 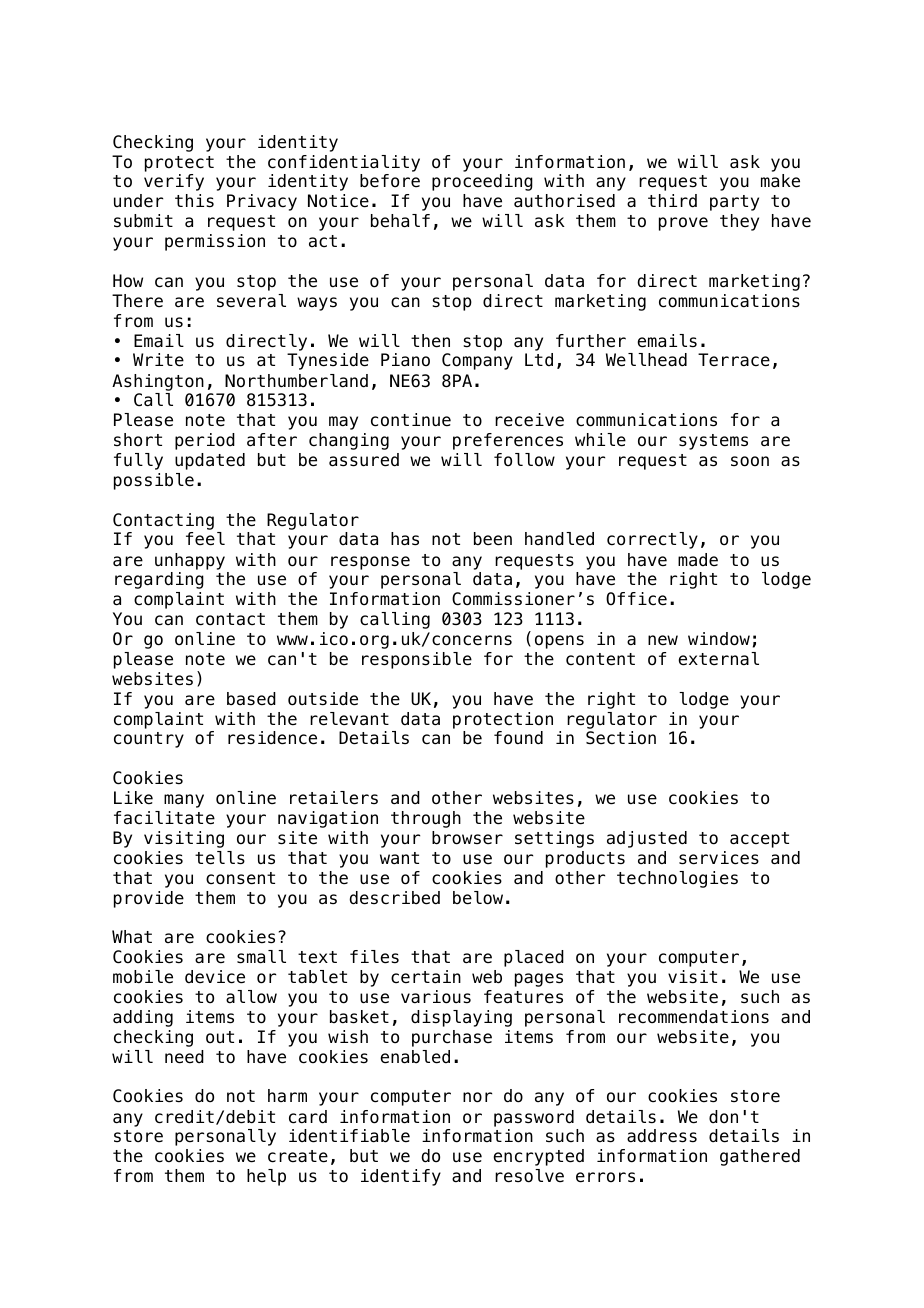 I want to click on continue, so click(x=411, y=420).
